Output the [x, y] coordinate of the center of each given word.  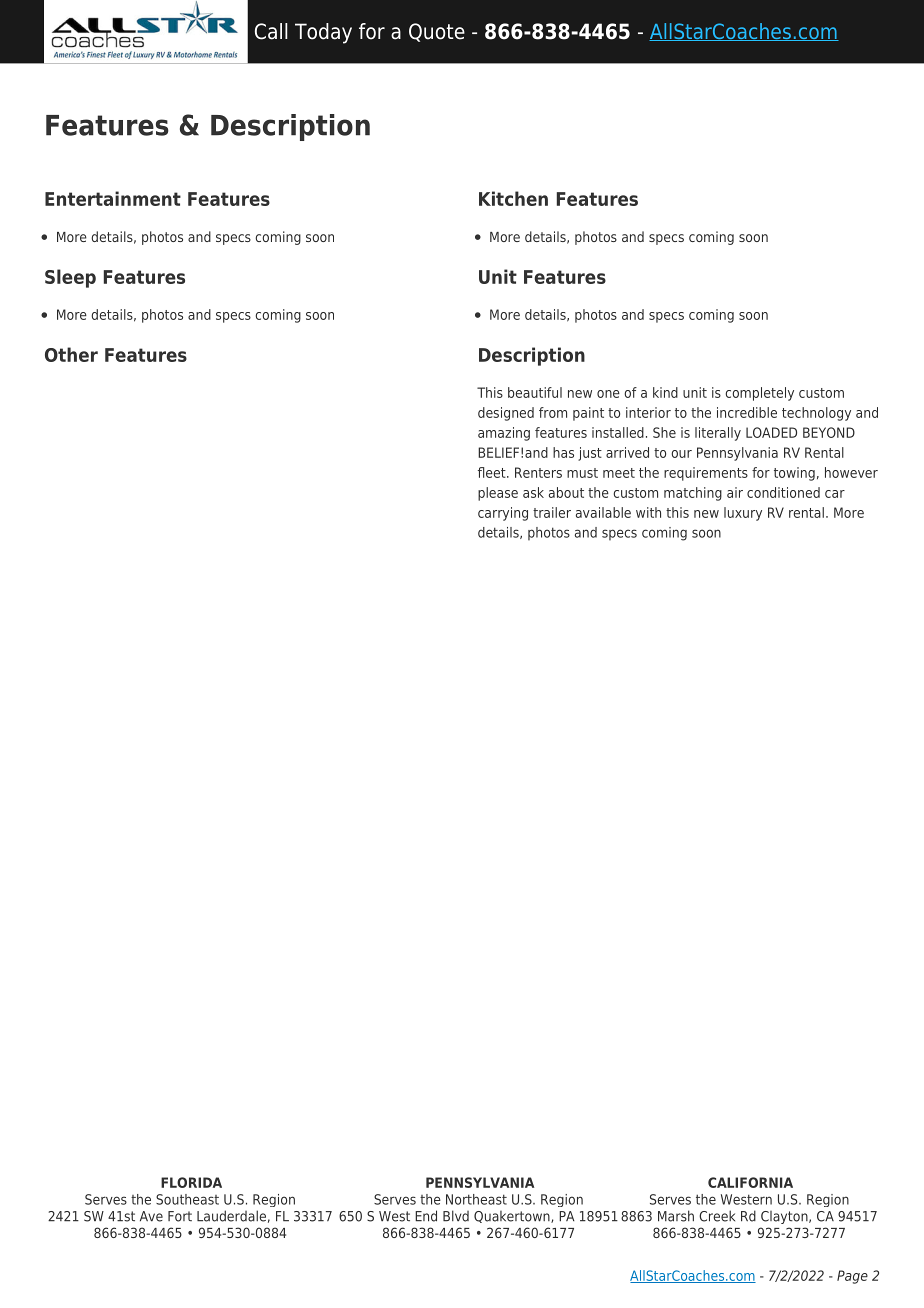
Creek [717, 1216]
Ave [151, 1216]
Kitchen [513, 198]
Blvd [456, 1216]
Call [271, 31]
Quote [437, 32]
